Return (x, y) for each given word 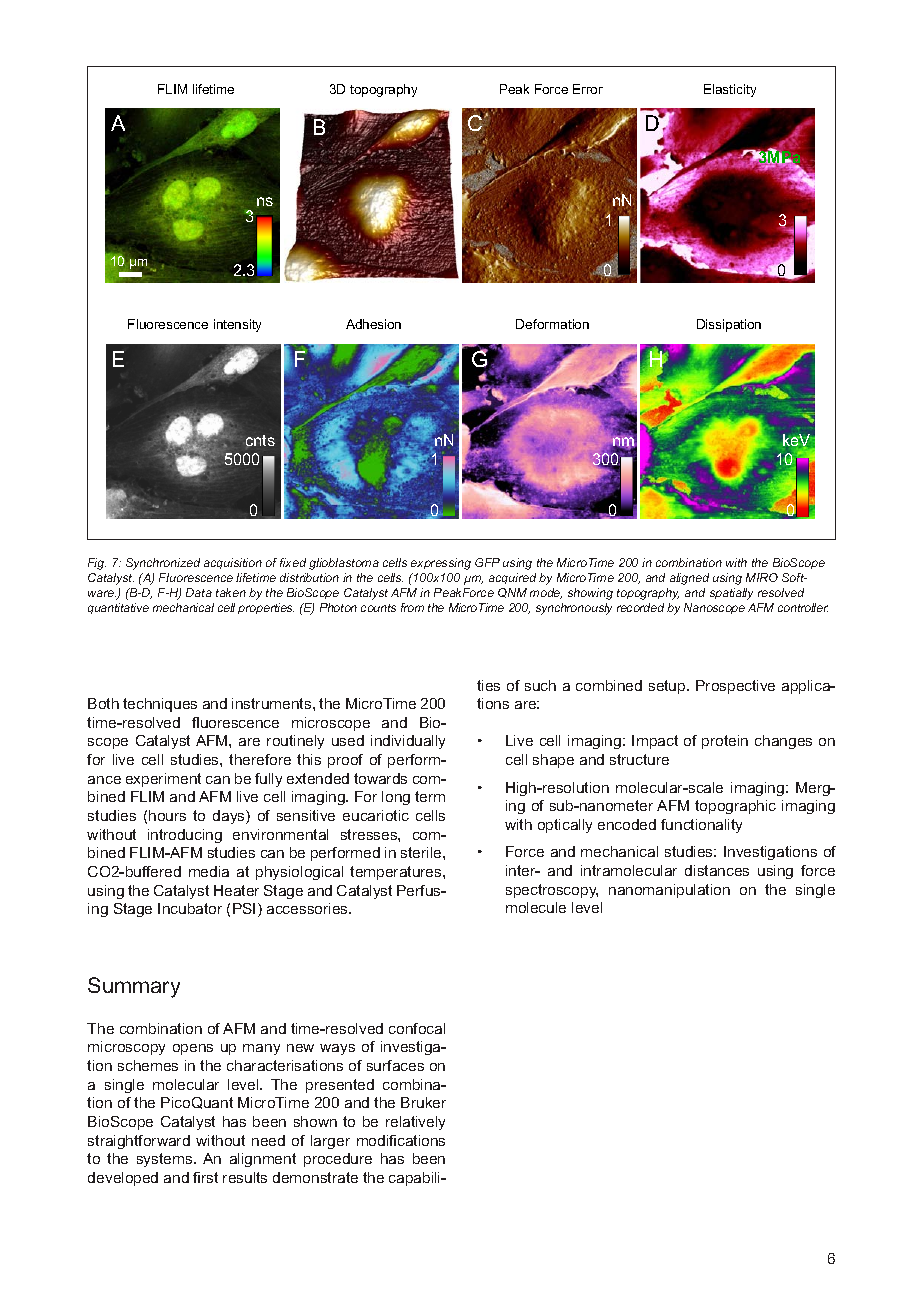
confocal (417, 1028)
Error (588, 89)
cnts (260, 440)
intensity (237, 325)
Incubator (190, 908)
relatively (415, 1123)
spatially (731, 594)
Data (199, 592)
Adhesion (373, 324)
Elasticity (730, 90)
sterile (422, 852)
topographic (735, 807)
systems (166, 1160)
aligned (689, 579)
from (412, 607)
